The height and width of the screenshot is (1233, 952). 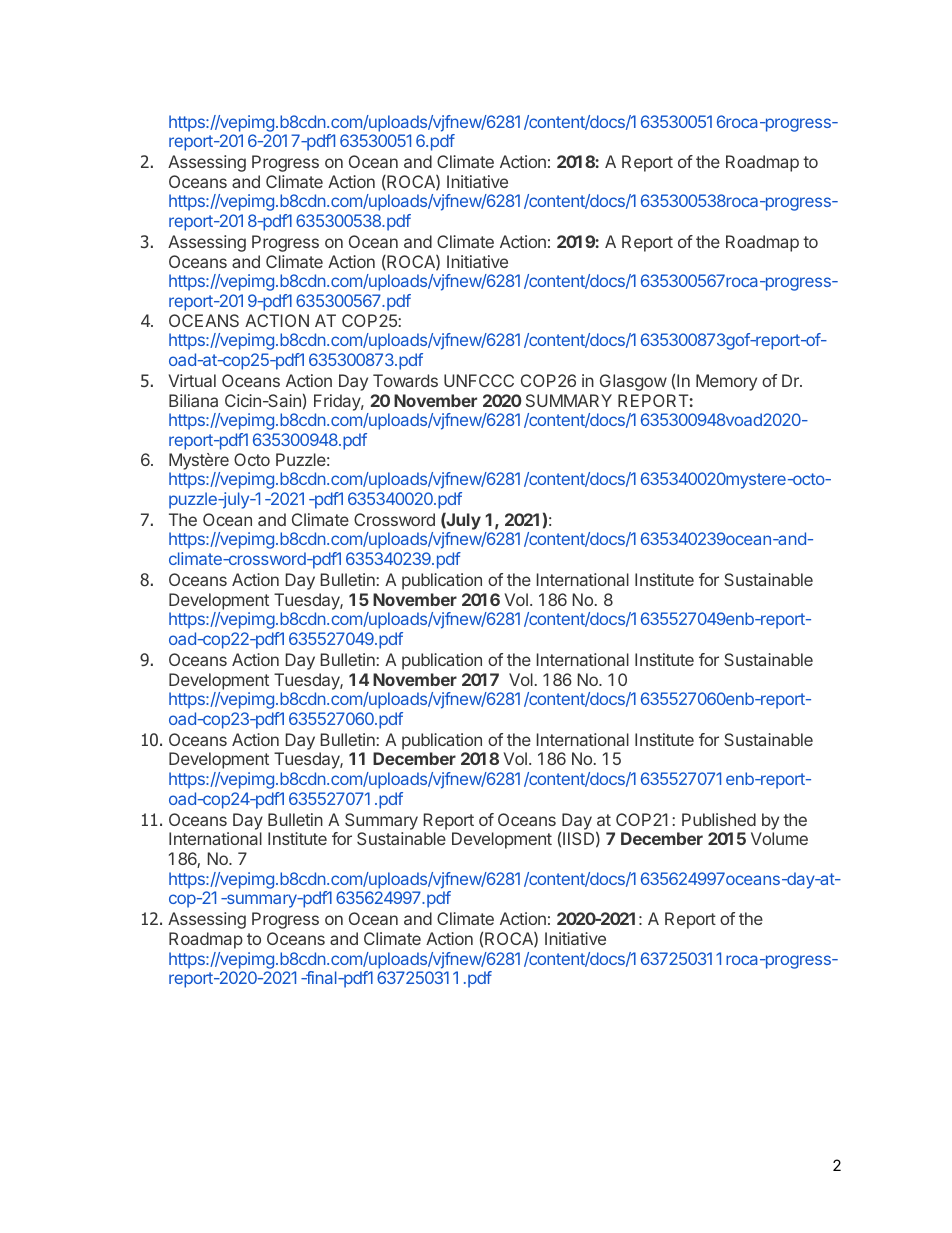 What do you see at coordinates (779, 838) in the screenshot?
I see `Volume` at bounding box center [779, 838].
